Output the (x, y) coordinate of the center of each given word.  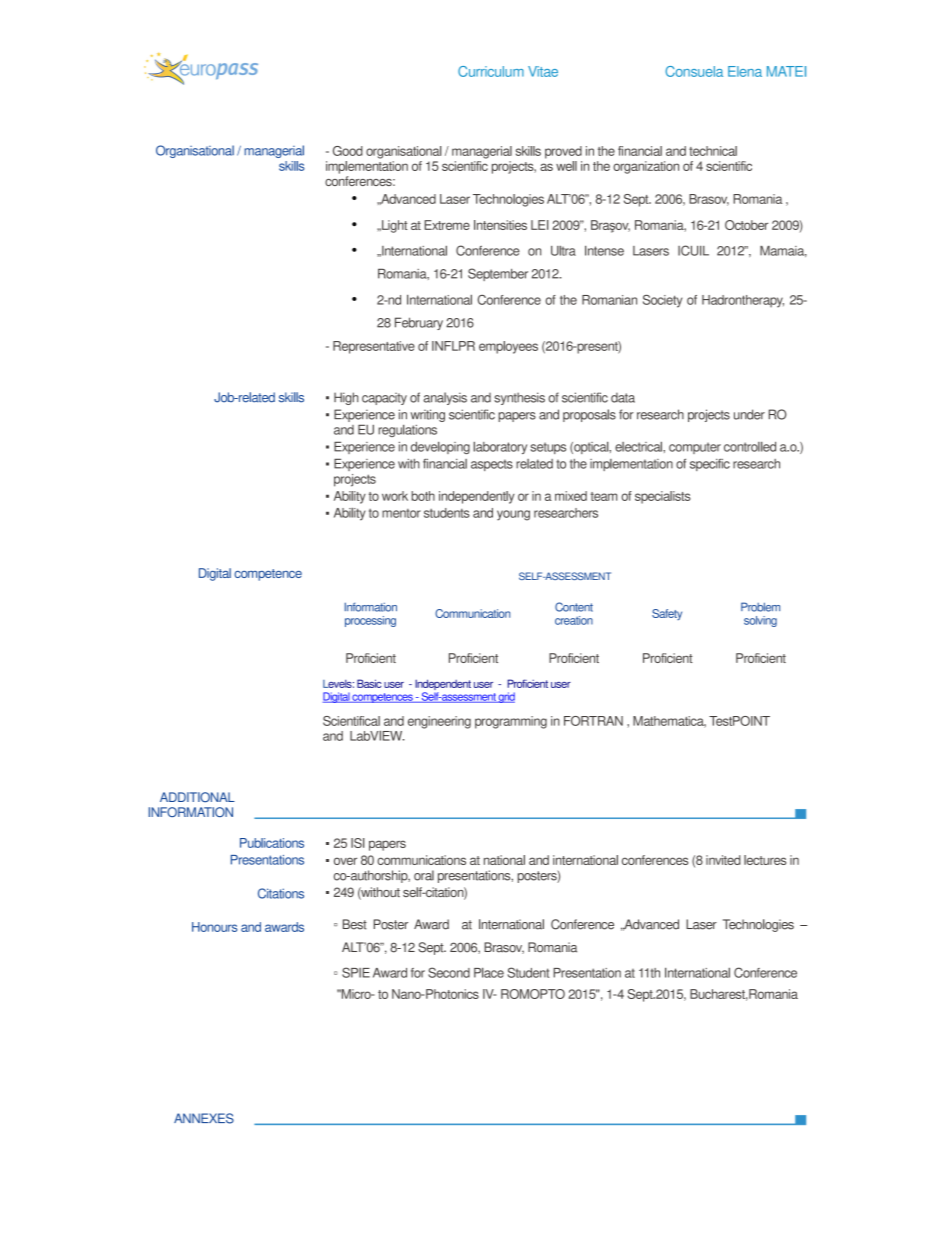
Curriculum (491, 71)
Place (489, 972)
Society (663, 301)
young (513, 515)
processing (370, 621)
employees (508, 347)
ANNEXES (204, 1118)
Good (348, 151)
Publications (272, 843)
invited (723, 860)
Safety (667, 614)
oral (424, 875)
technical (713, 151)
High (346, 398)
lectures (765, 860)
